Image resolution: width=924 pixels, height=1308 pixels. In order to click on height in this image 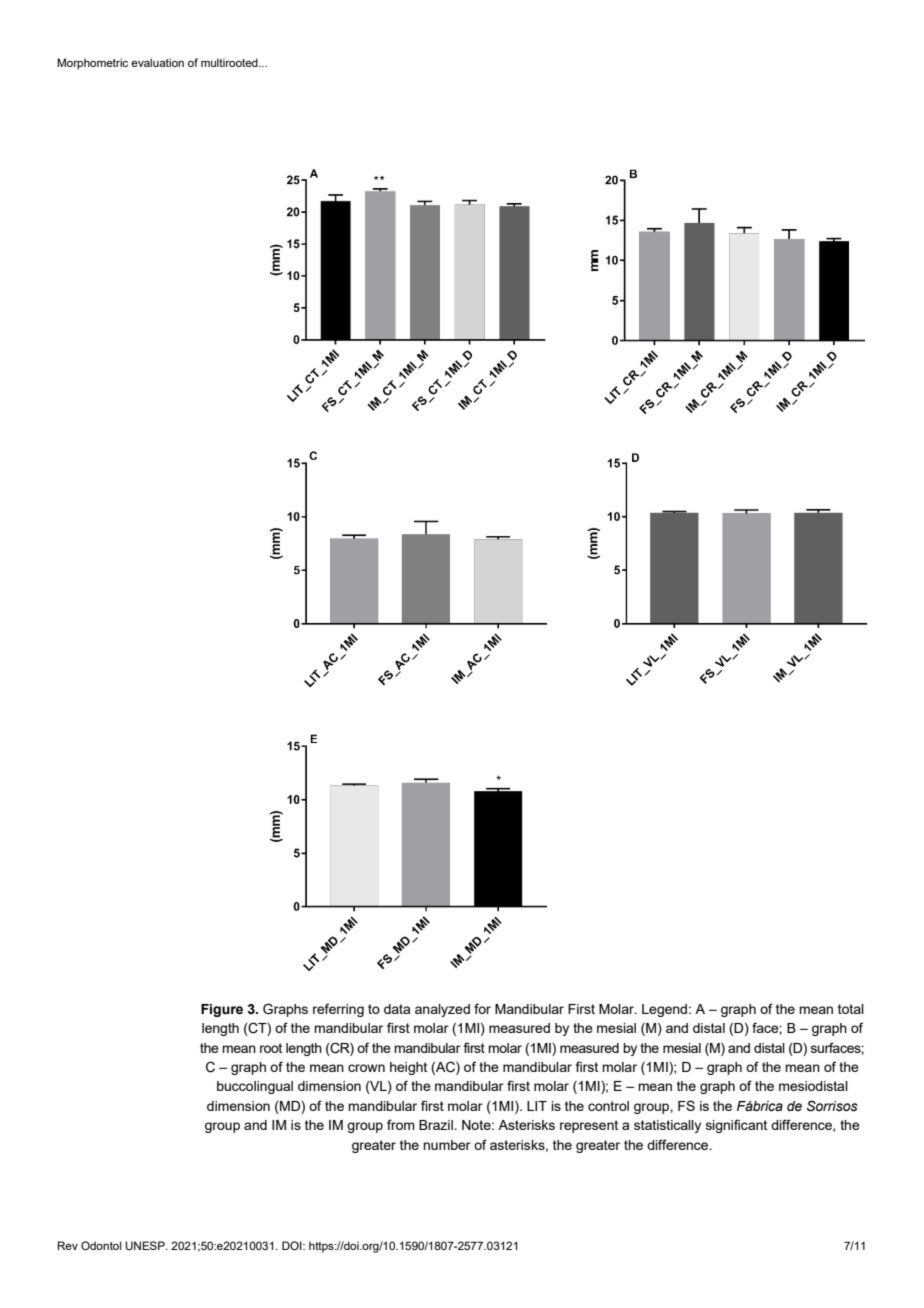, I will do `click(408, 1068)`.
